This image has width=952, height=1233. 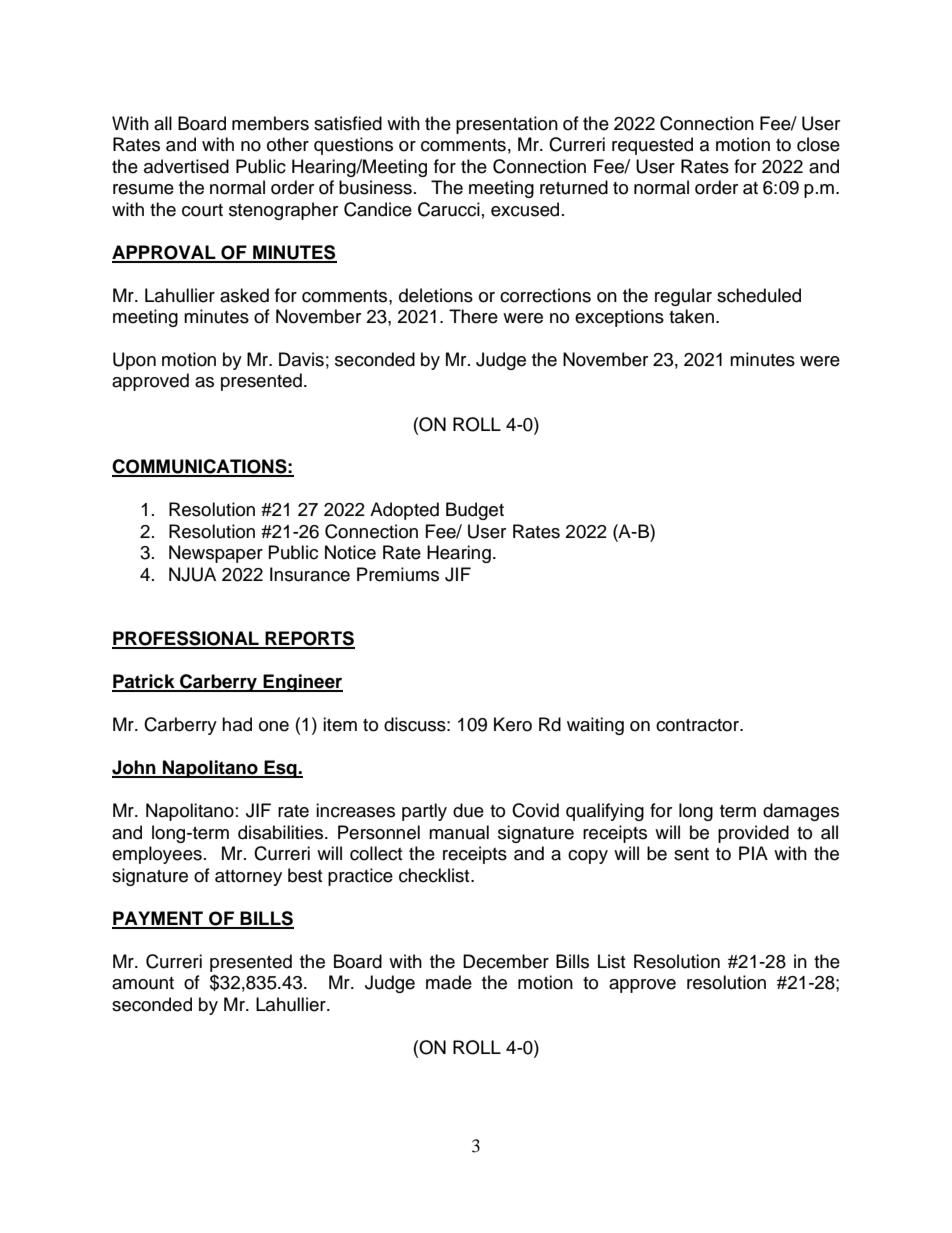 I want to click on contractor, so click(x=698, y=725).
